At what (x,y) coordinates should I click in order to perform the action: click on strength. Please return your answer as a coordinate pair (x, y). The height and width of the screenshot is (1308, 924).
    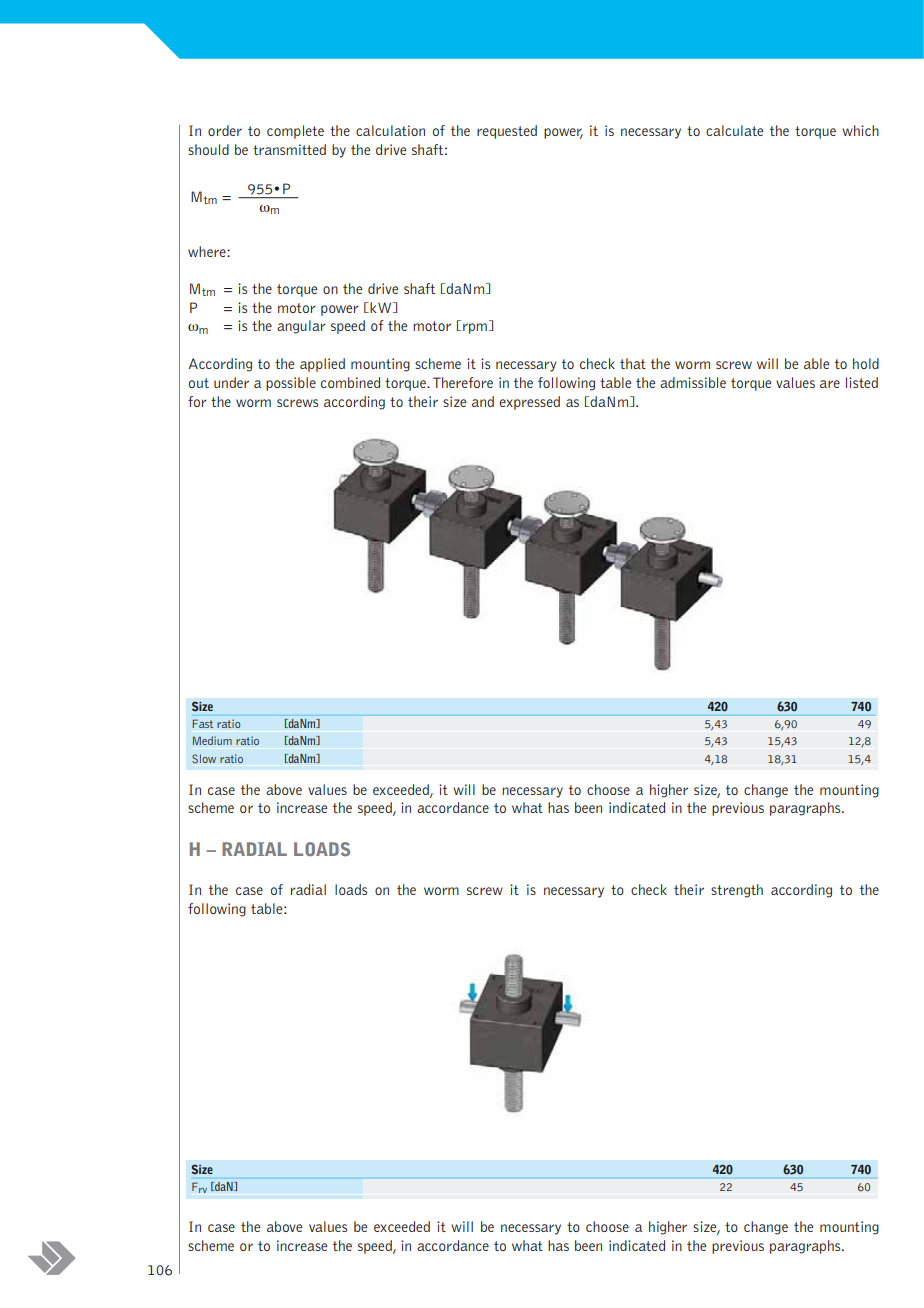
    Looking at the image, I should click on (737, 891).
